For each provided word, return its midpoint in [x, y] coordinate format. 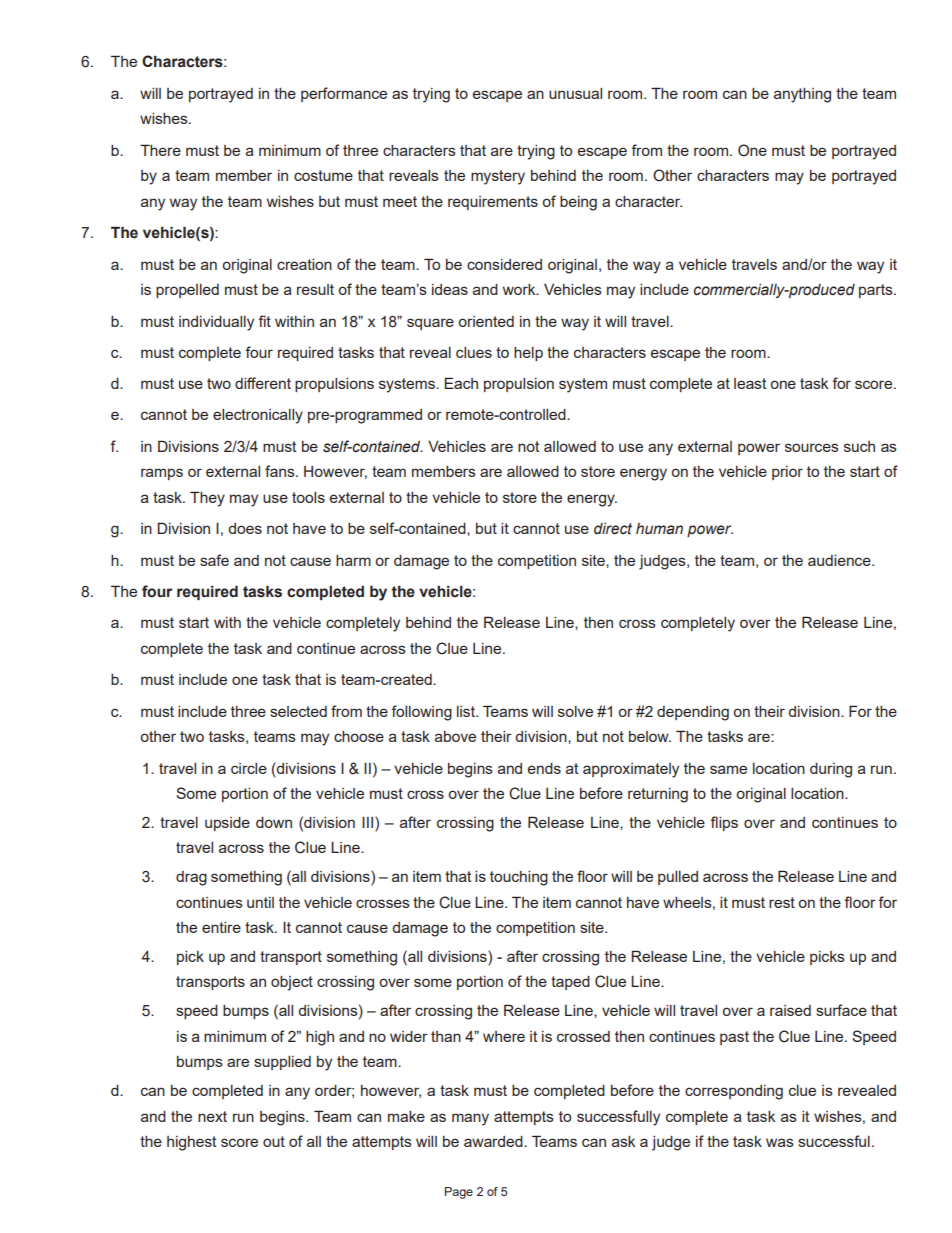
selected [298, 711]
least [750, 383]
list [467, 711]
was [780, 1142]
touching [519, 878]
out [274, 1141]
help [528, 354]
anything [802, 95]
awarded [494, 1141]
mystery [498, 177]
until [260, 902]
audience [840, 560]
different [263, 383]
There [160, 150]
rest [782, 902]
